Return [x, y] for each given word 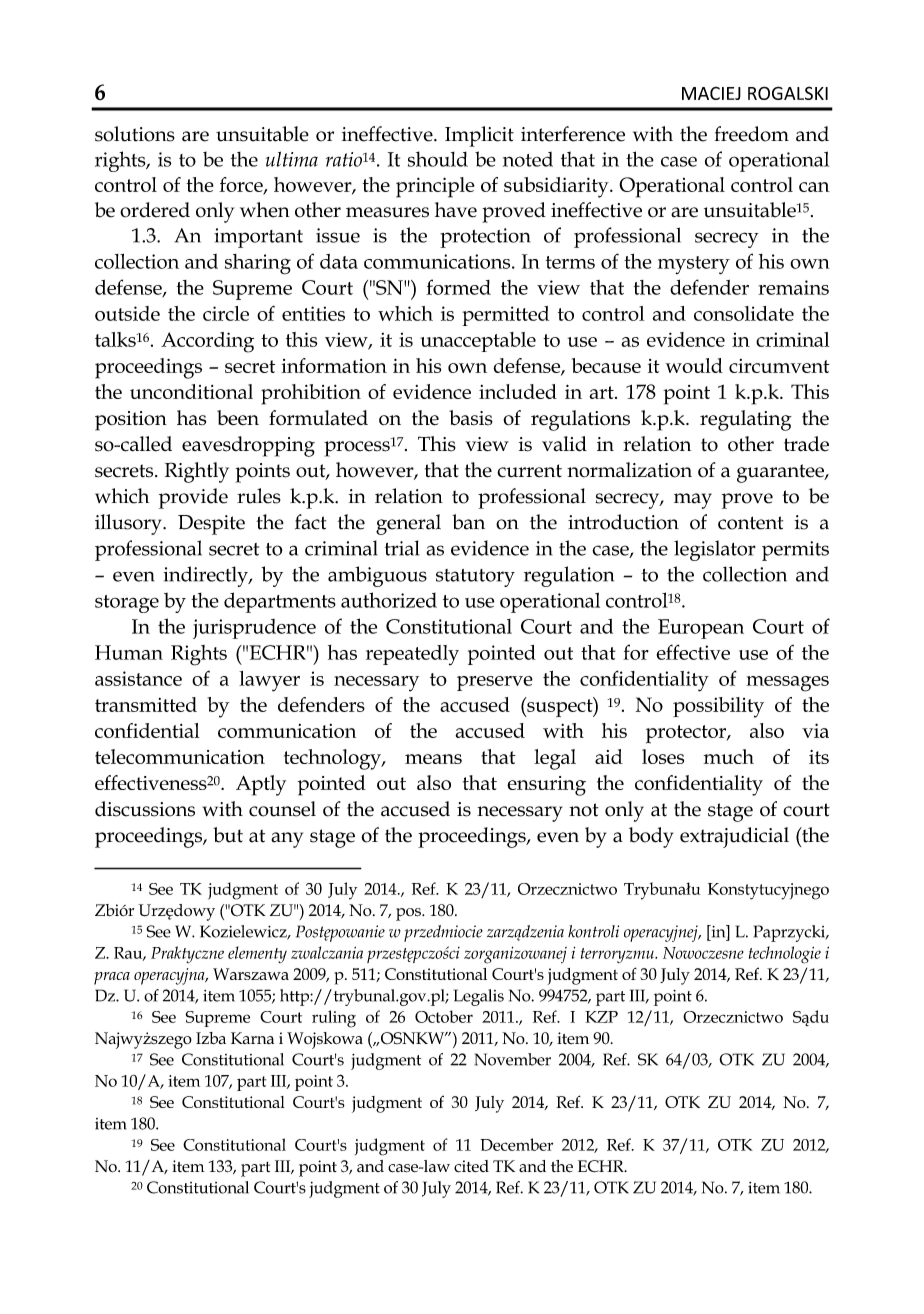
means [433, 759]
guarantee [781, 473]
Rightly [197, 472]
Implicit [479, 136]
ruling [334, 1019]
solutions [135, 134]
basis [471, 418]
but [228, 835]
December [516, 1144]
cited [471, 1166]
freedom [751, 134]
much [729, 756]
